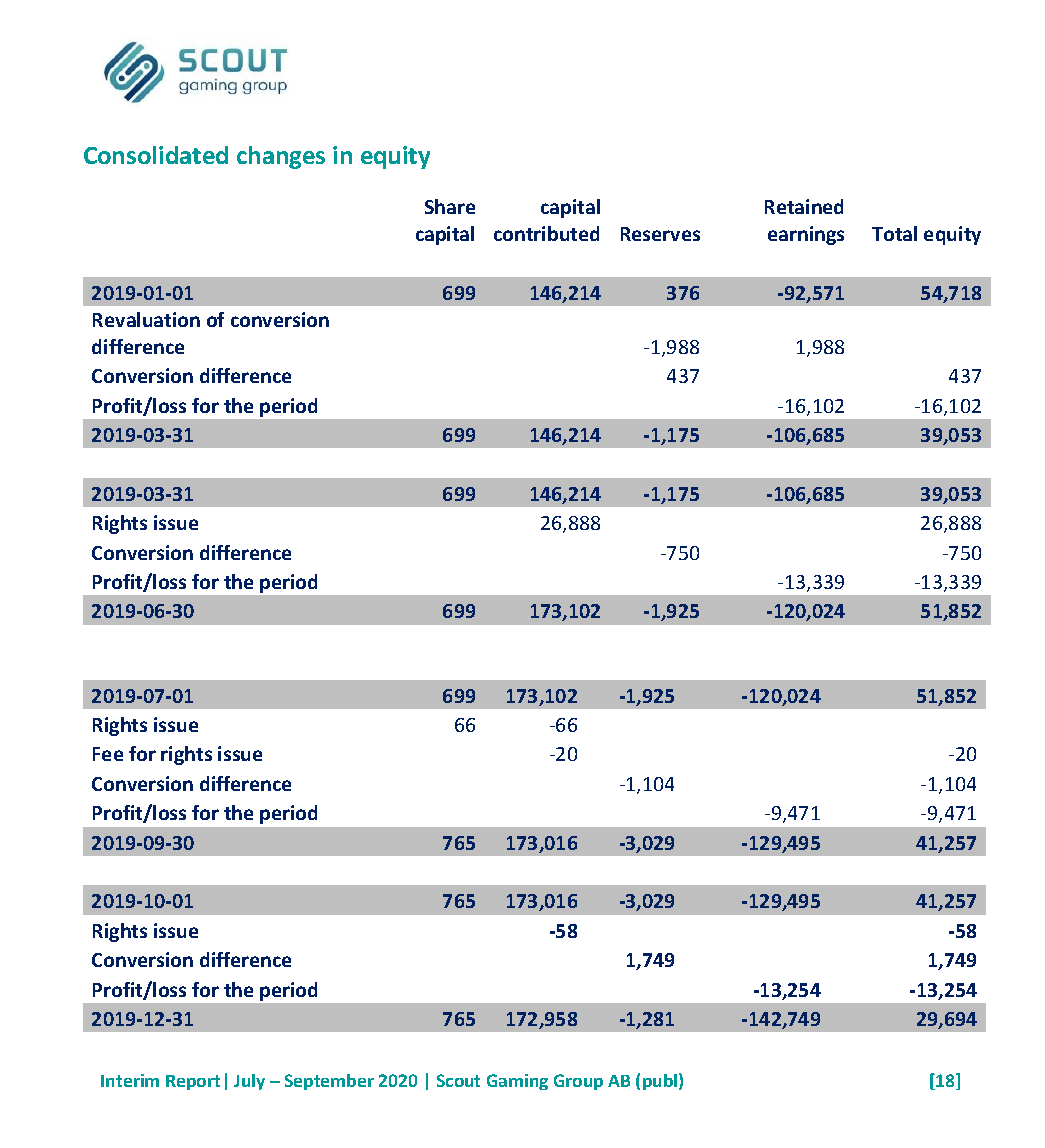  I want to click on Gaming, so click(517, 1082).
